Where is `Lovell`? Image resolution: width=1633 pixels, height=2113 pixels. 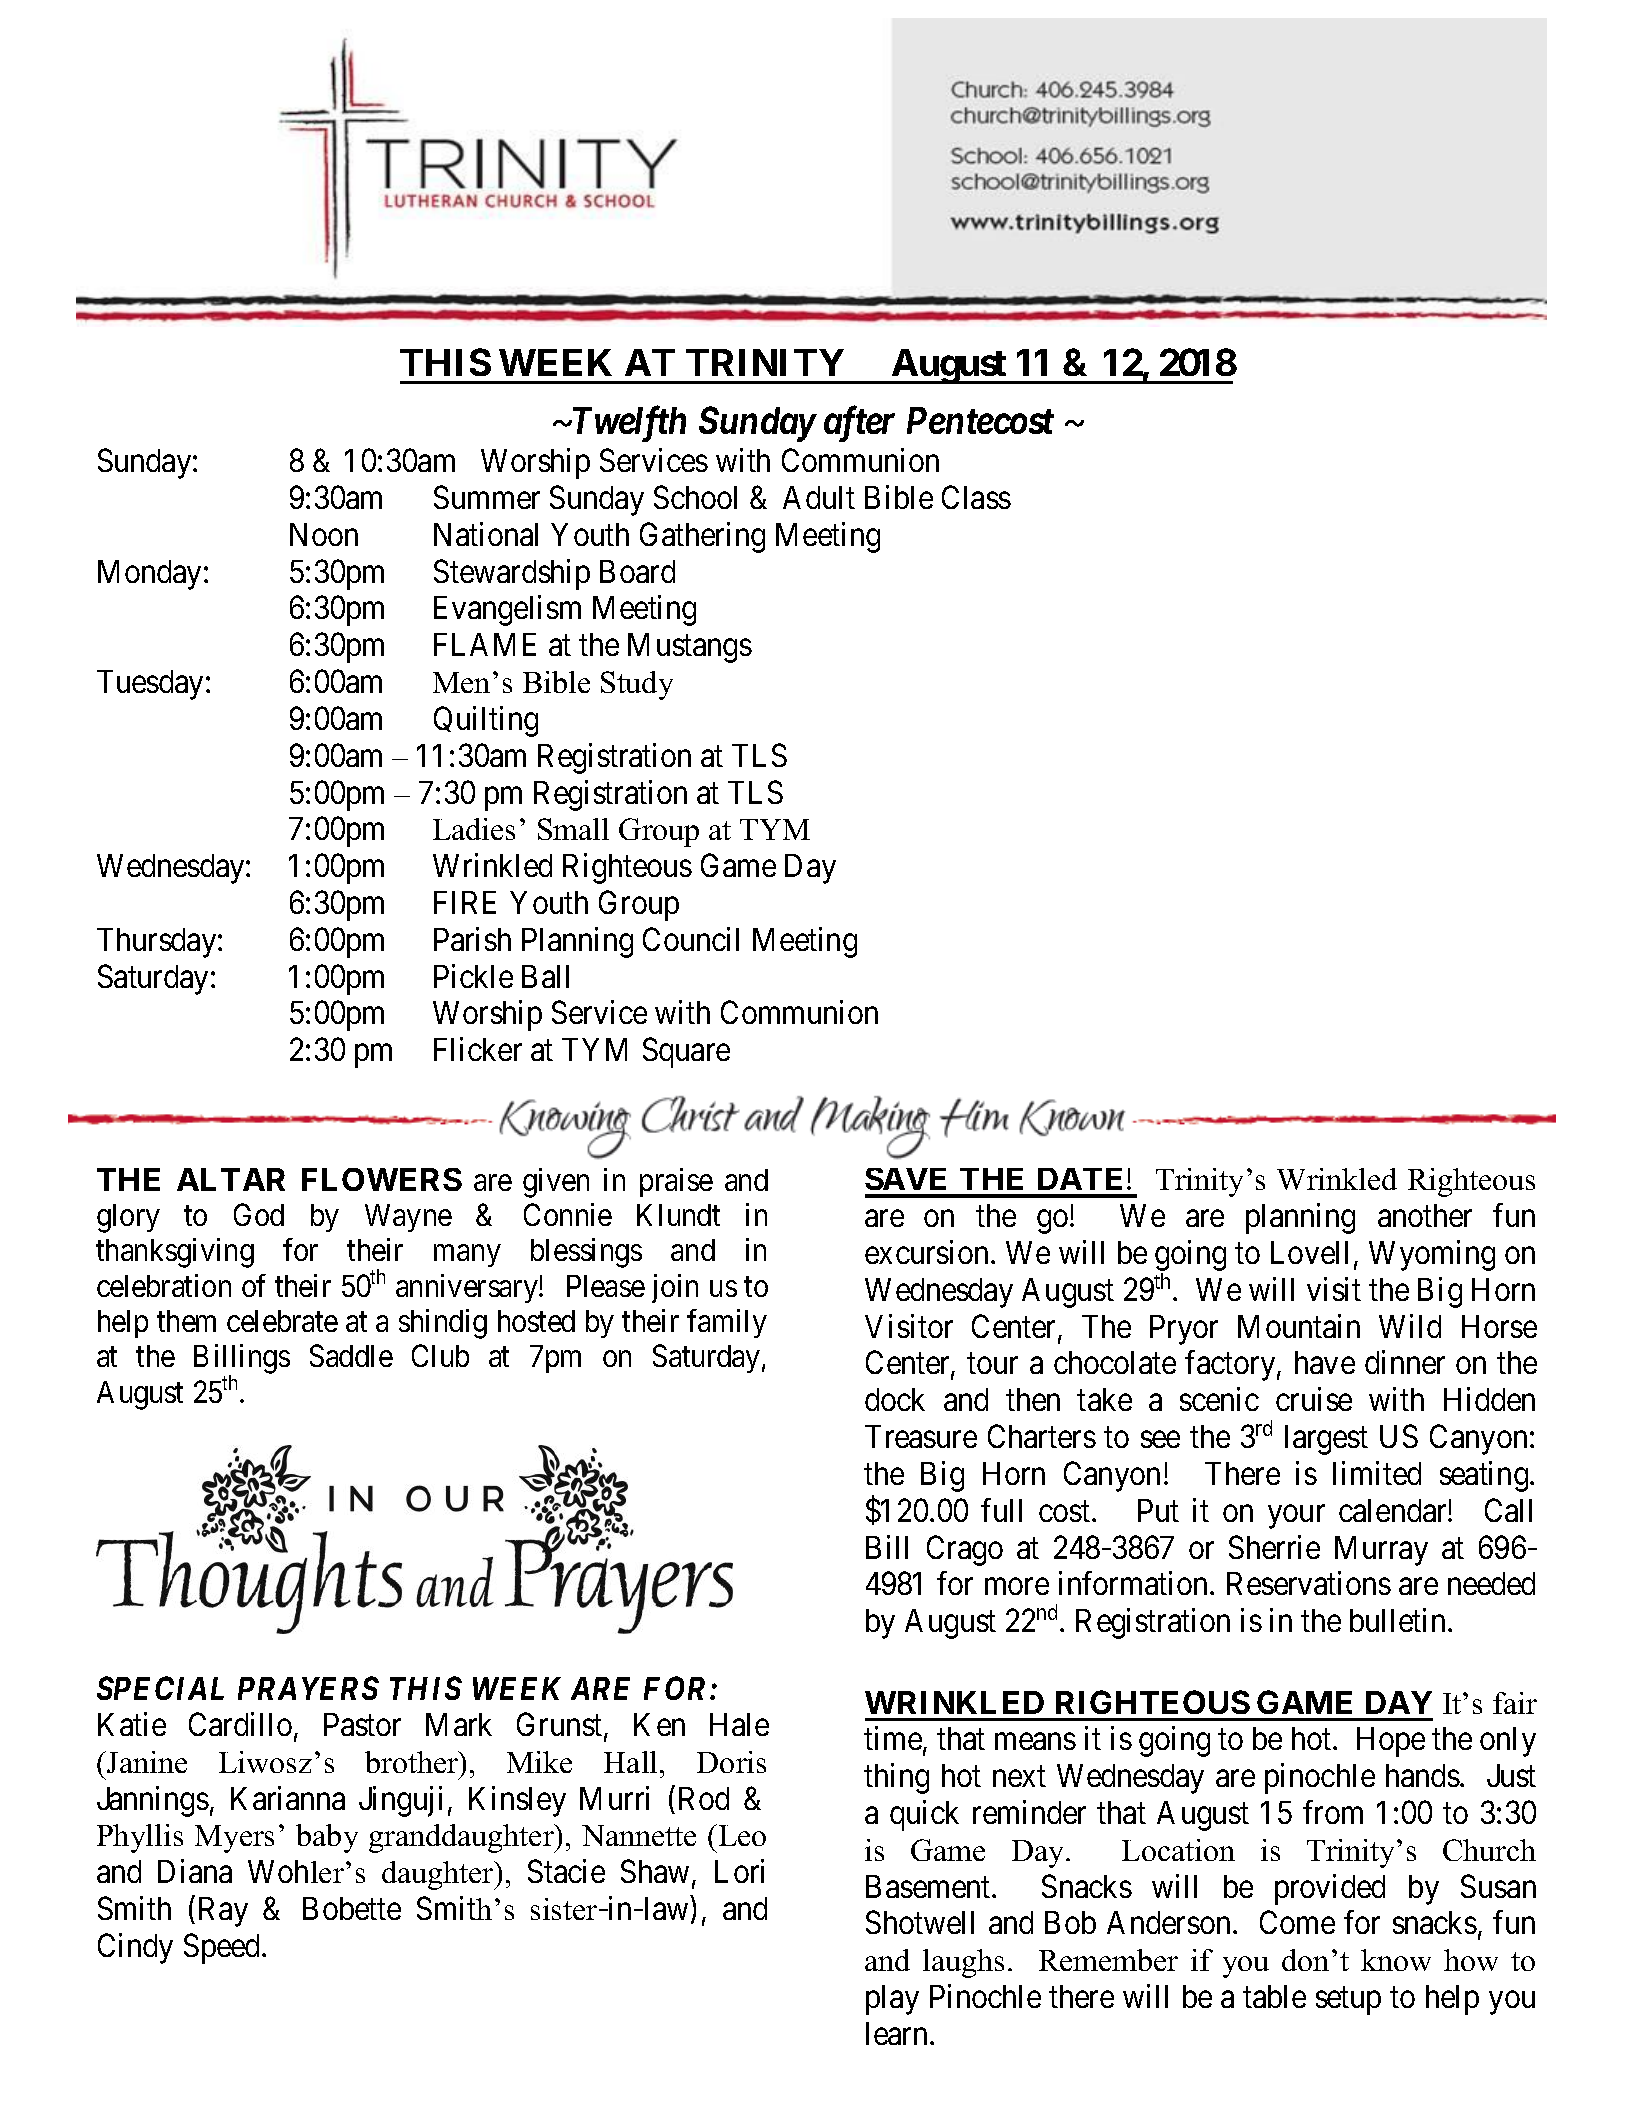 Lovell is located at coordinates (1309, 1252).
